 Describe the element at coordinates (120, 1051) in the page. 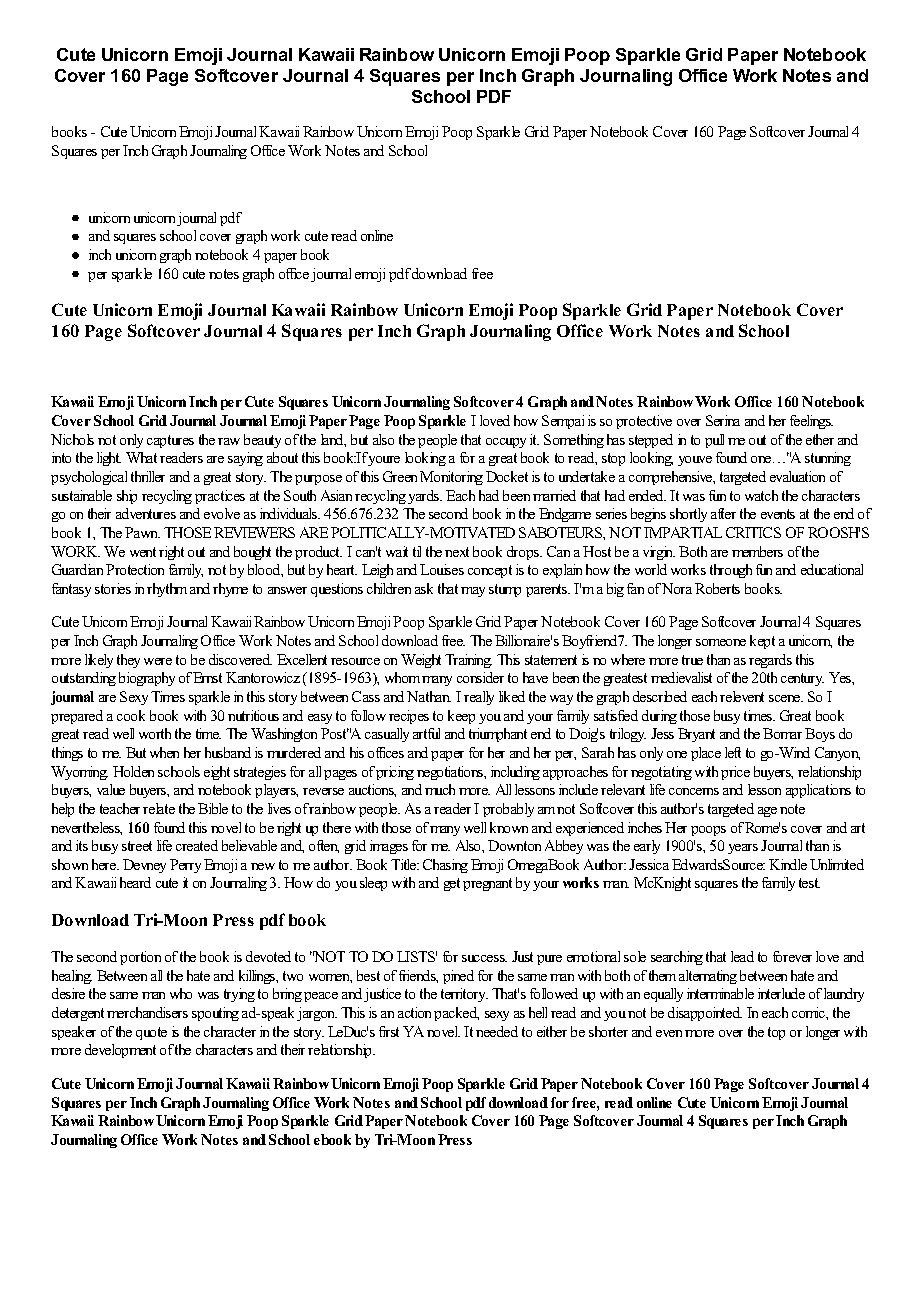

I see `development` at that location.
